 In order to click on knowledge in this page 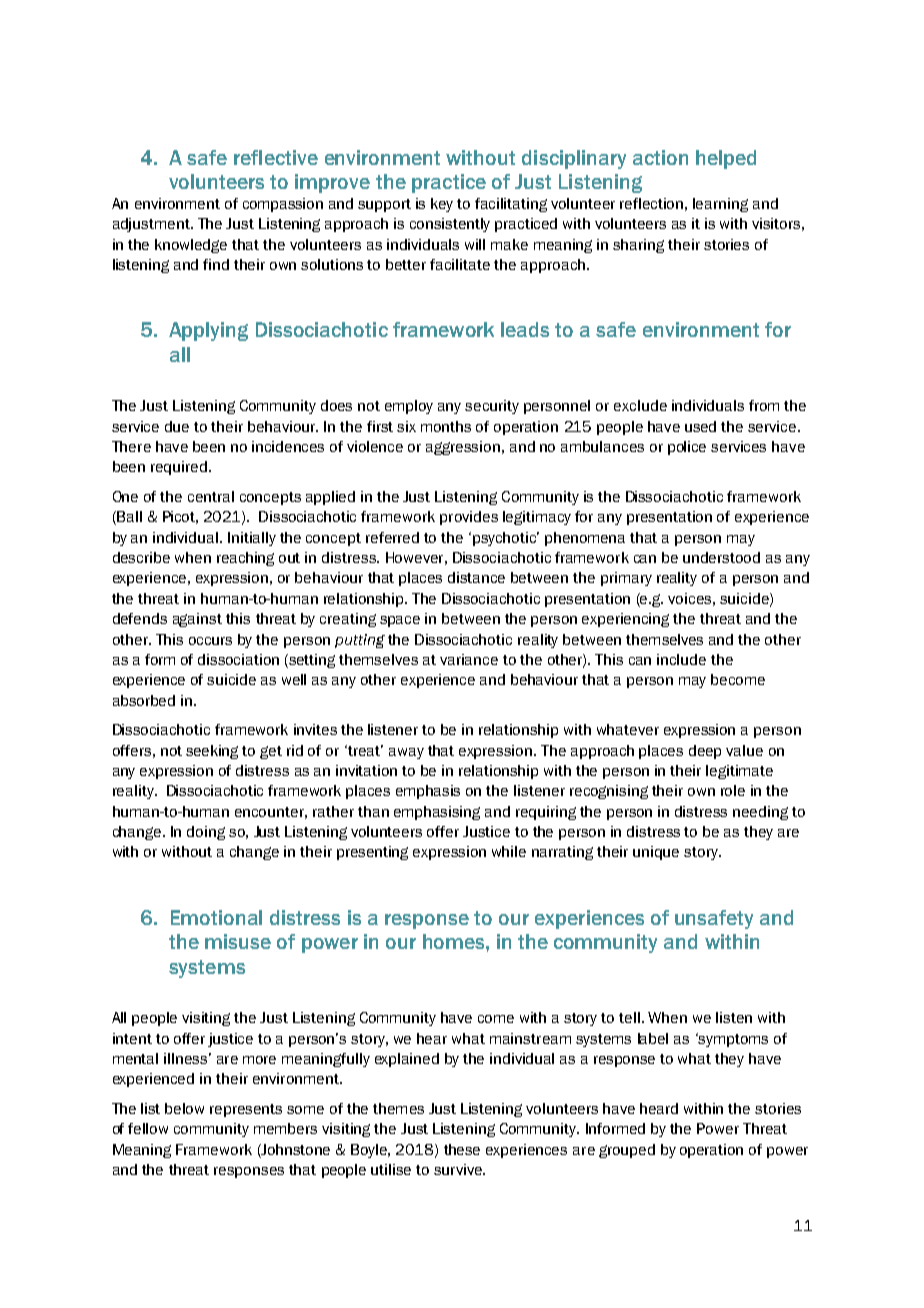, I will do `click(191, 246)`.
